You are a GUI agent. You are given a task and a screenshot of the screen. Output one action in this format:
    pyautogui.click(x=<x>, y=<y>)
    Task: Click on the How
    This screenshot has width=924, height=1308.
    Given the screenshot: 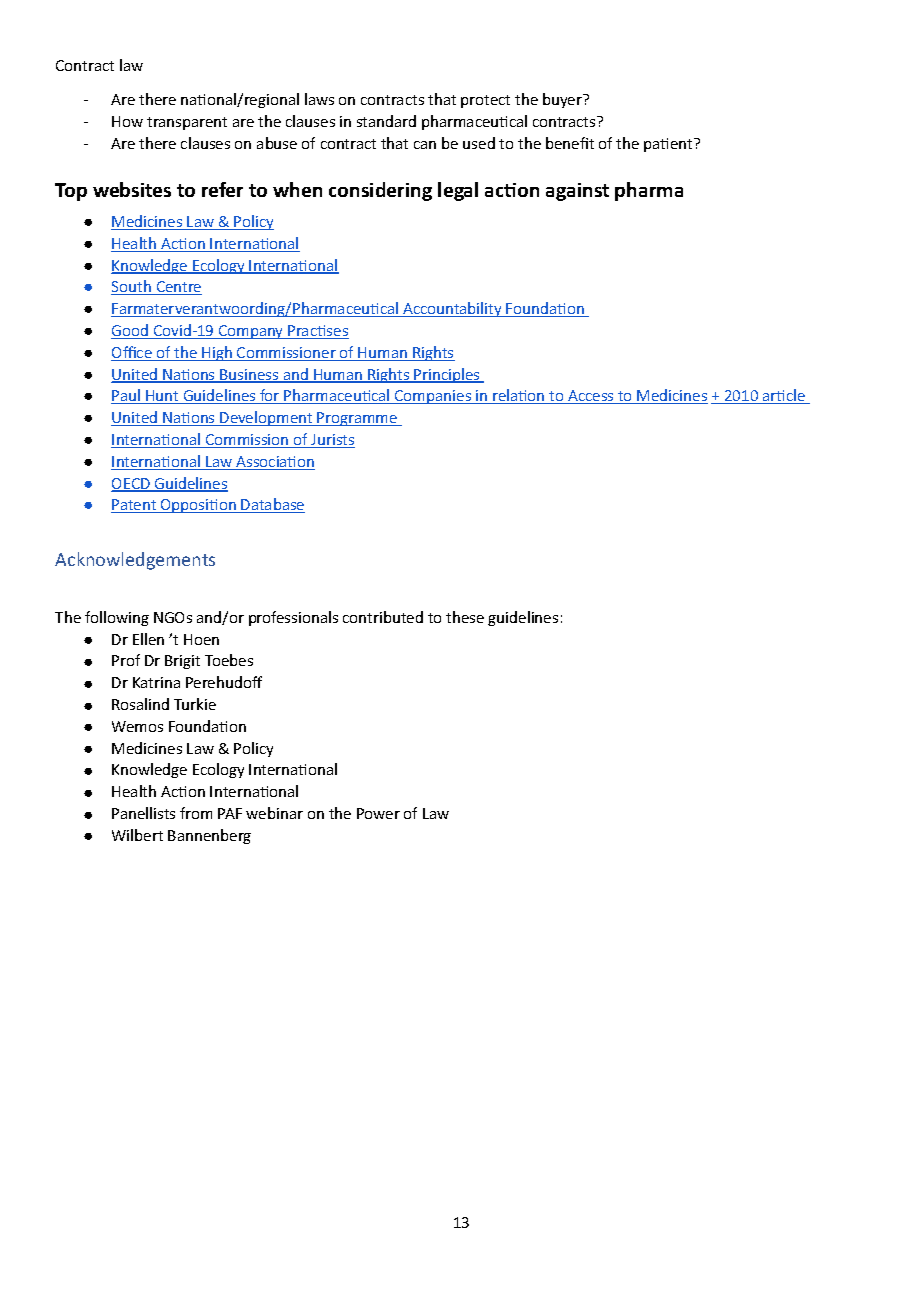 What is the action you would take?
    pyautogui.click(x=127, y=121)
